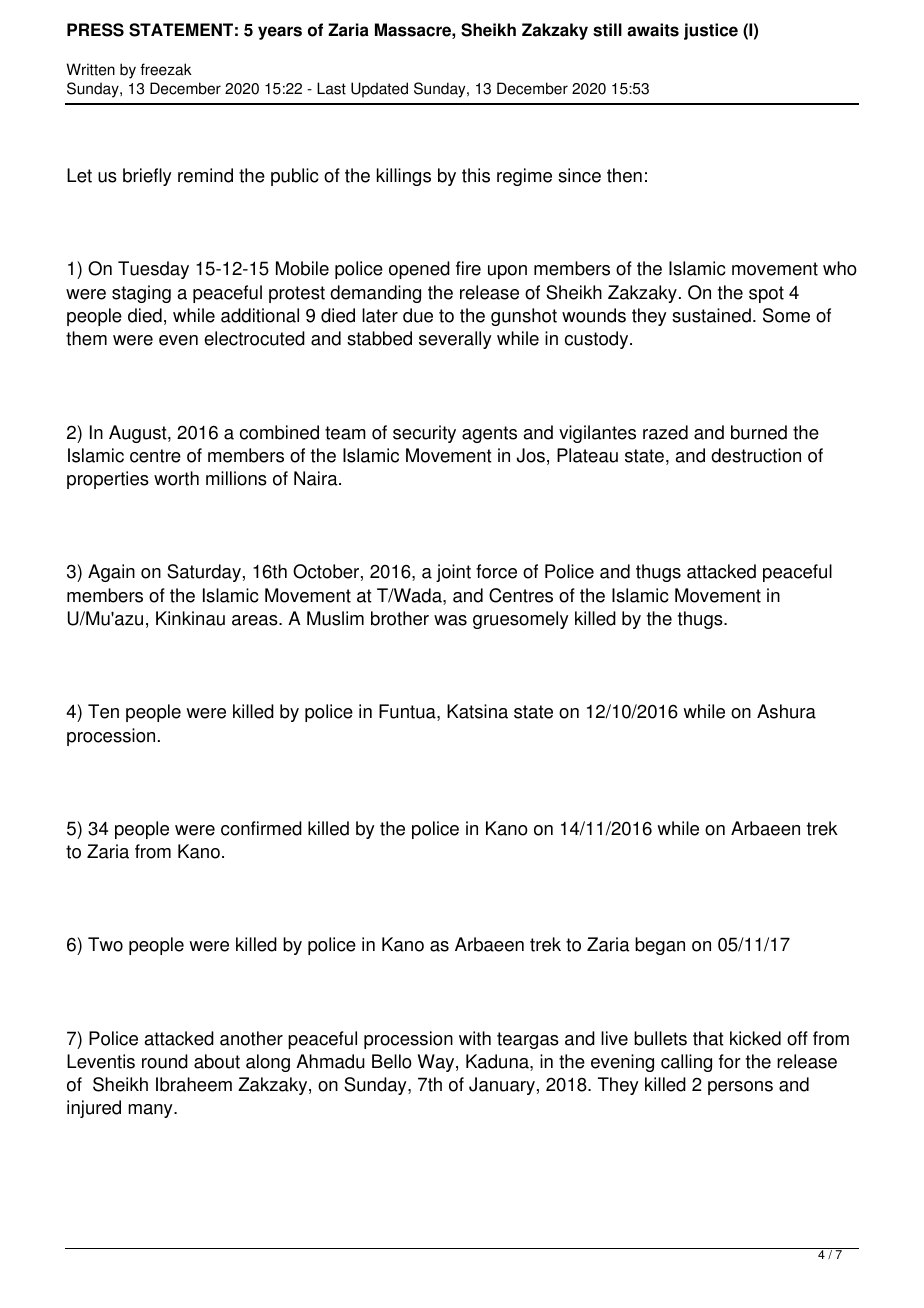 Image resolution: width=924 pixels, height=1308 pixels. What do you see at coordinates (194, 1084) in the screenshot?
I see `Ibraheem` at bounding box center [194, 1084].
